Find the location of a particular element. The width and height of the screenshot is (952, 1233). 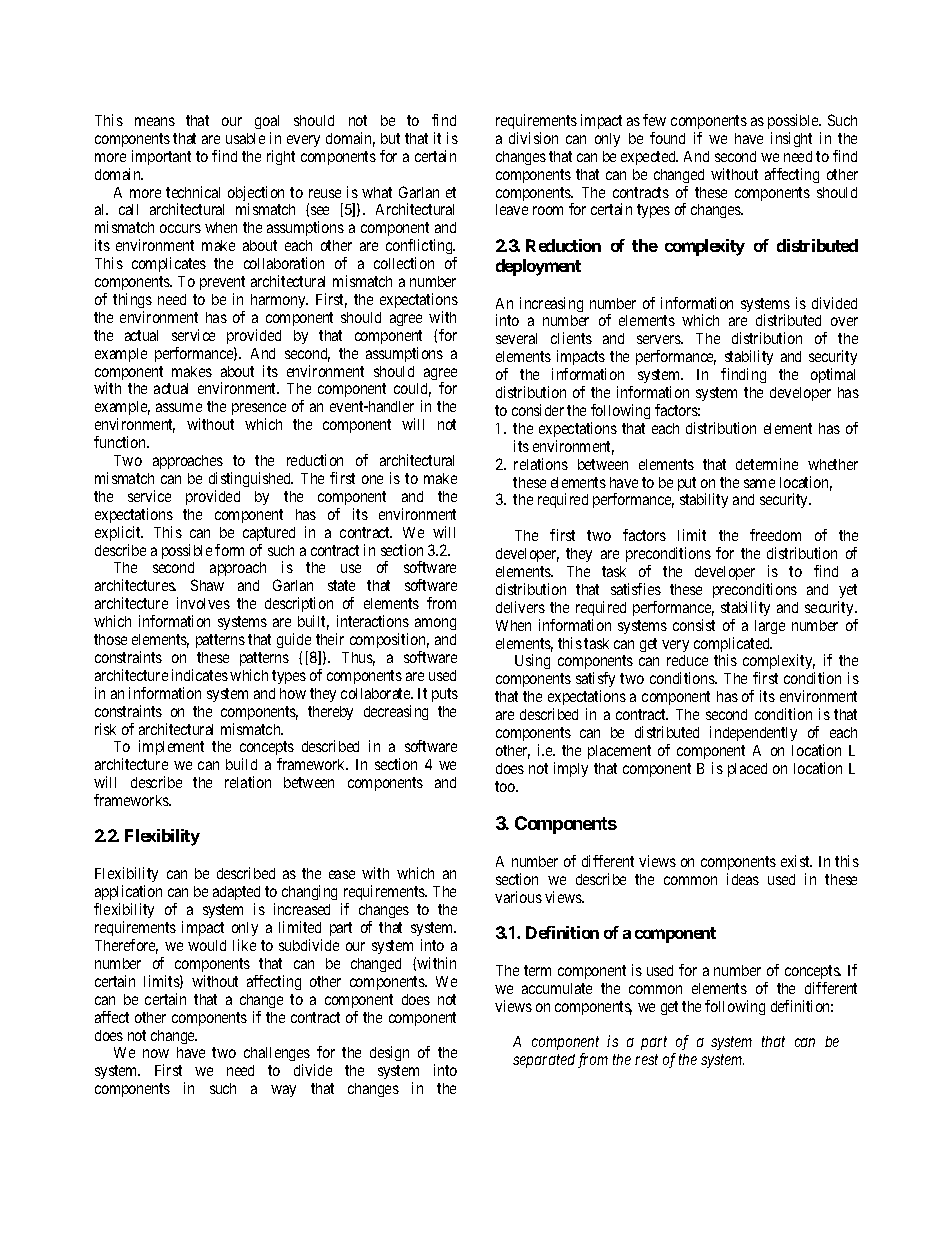

several is located at coordinates (516, 338).
